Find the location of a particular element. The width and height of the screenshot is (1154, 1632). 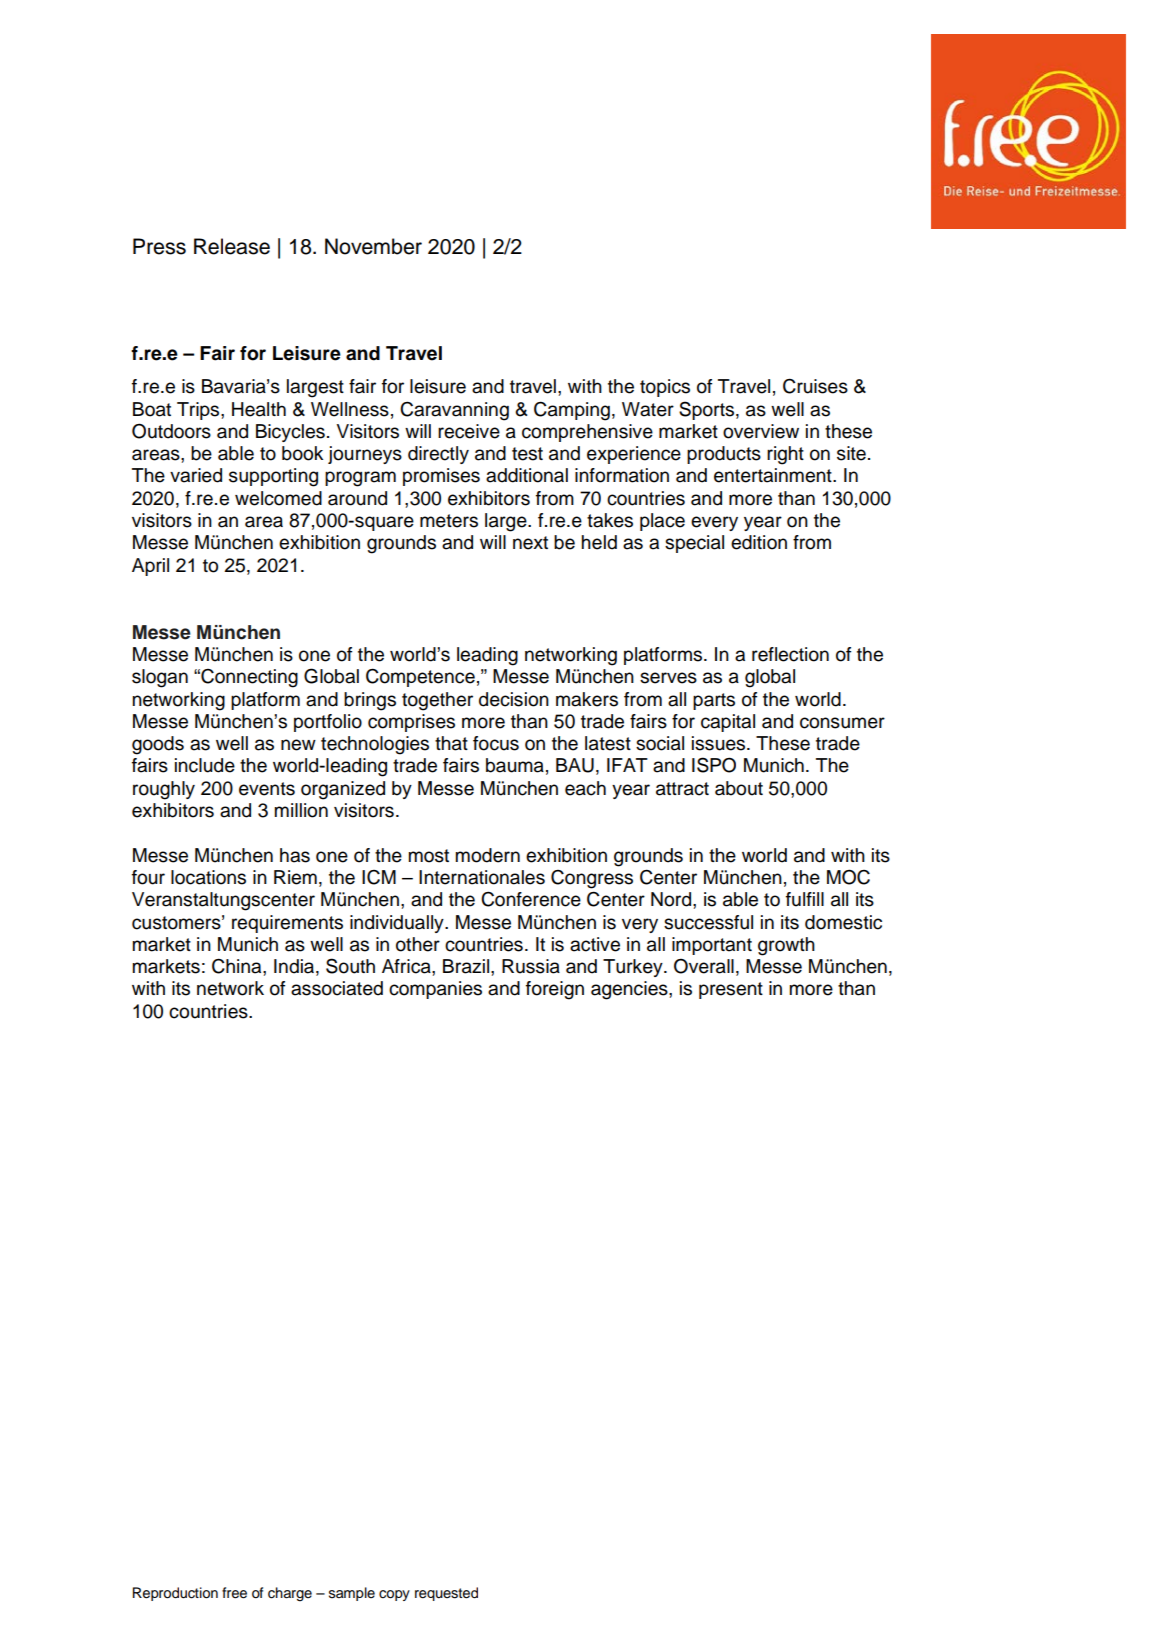

November is located at coordinates (373, 246).
